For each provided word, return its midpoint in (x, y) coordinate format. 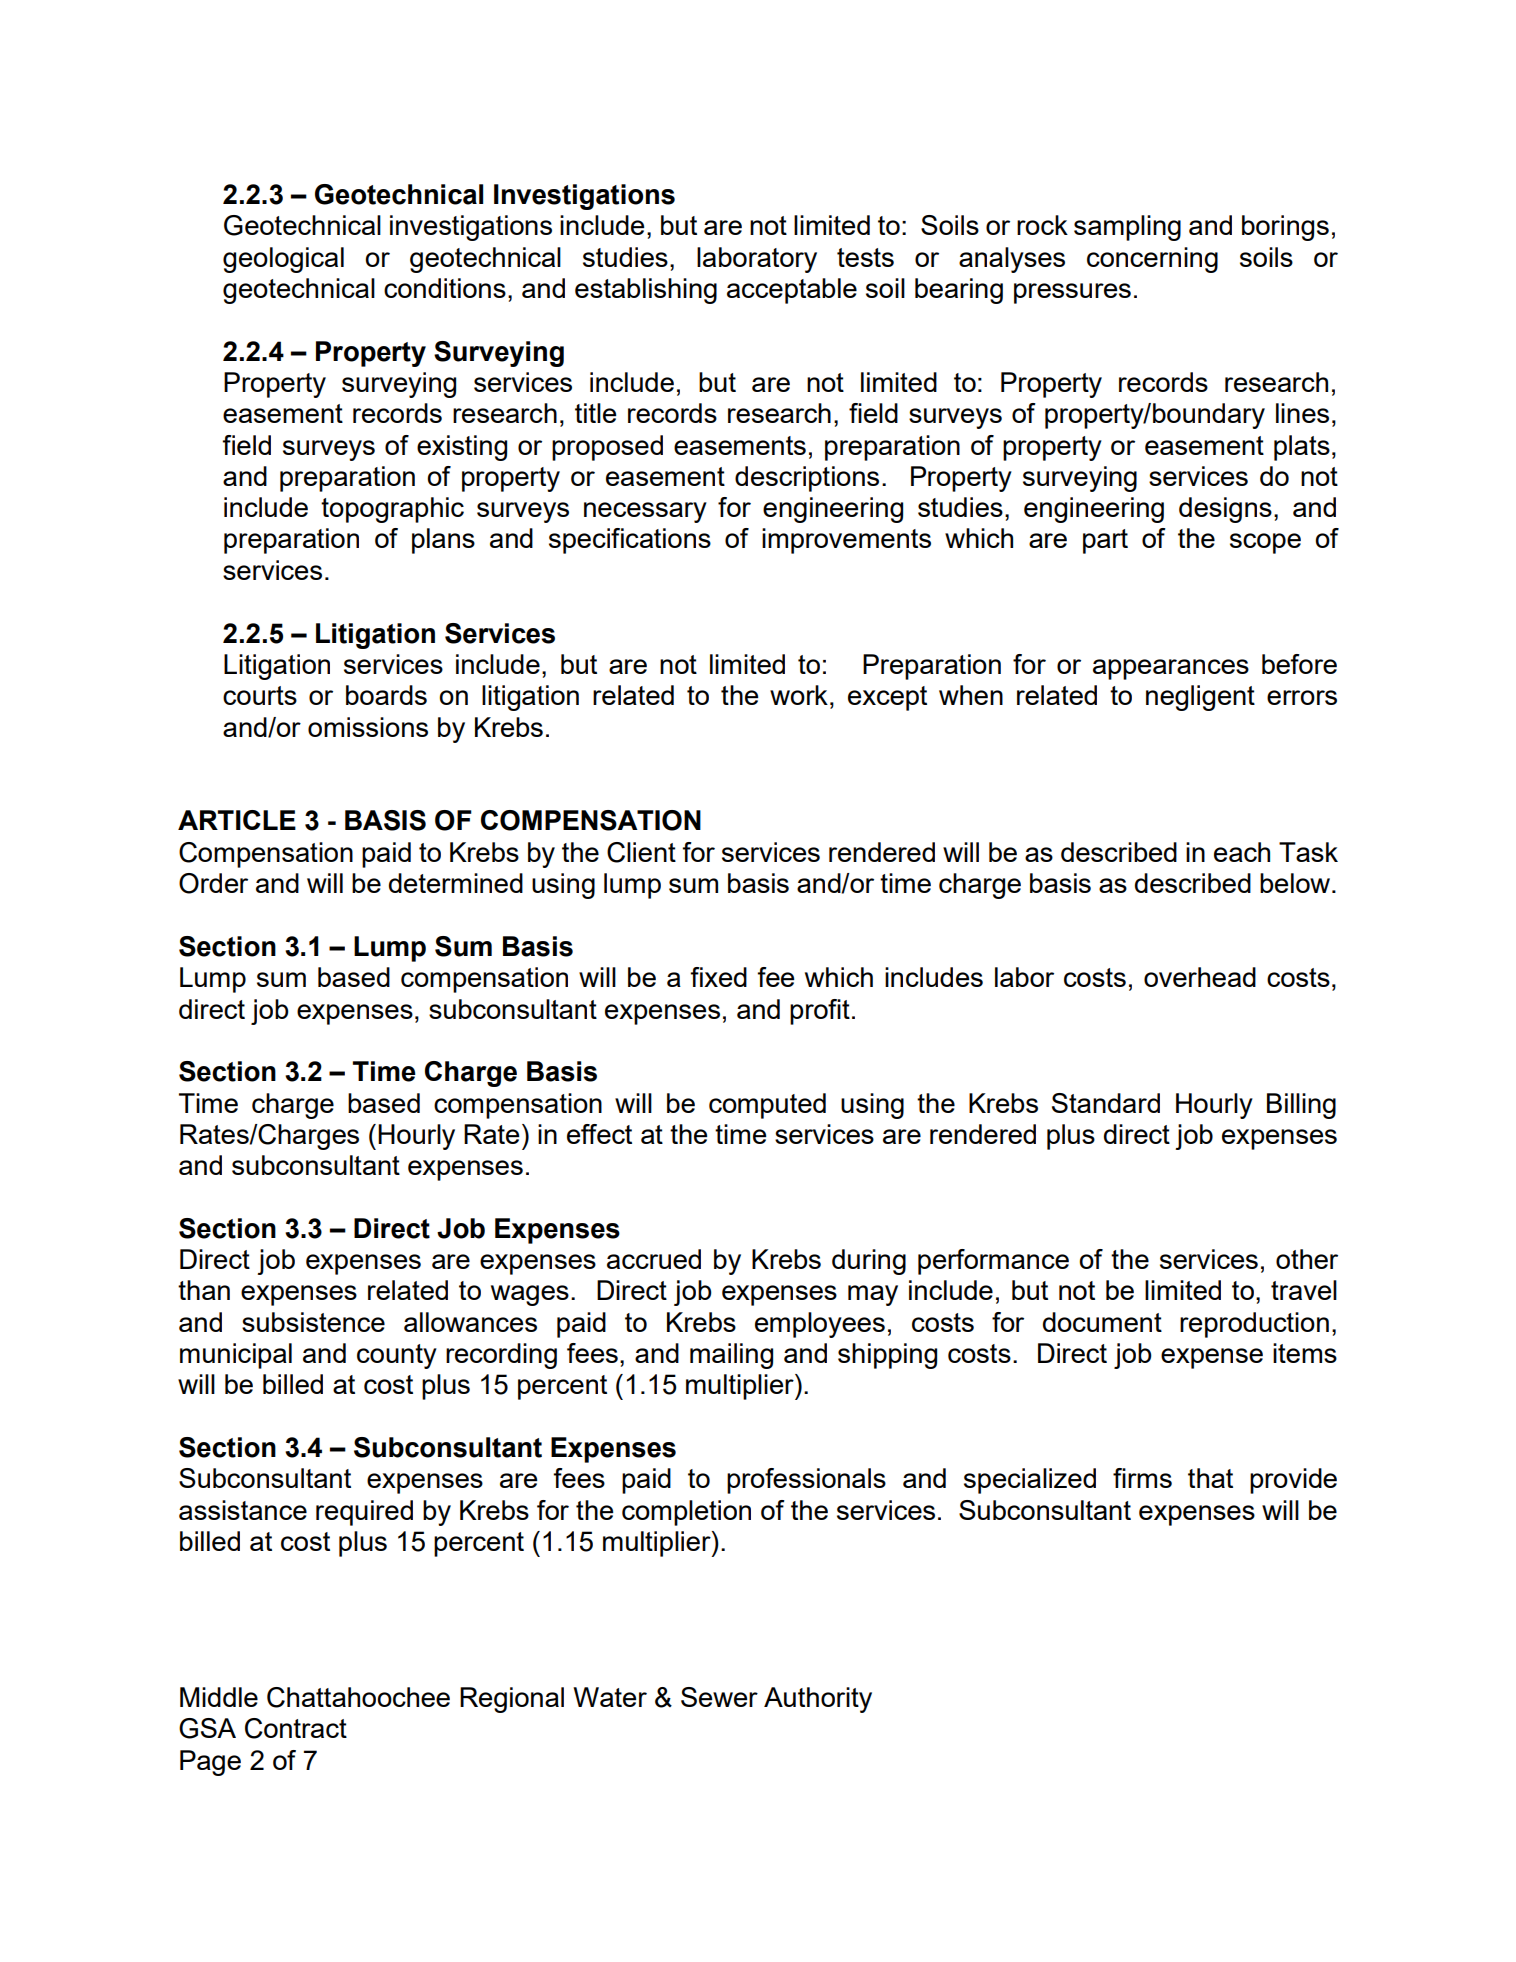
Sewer (719, 1697)
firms (1142, 1478)
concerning (1152, 260)
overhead (1200, 977)
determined (456, 883)
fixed (718, 977)
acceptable (792, 291)
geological (283, 260)
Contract (296, 1728)
